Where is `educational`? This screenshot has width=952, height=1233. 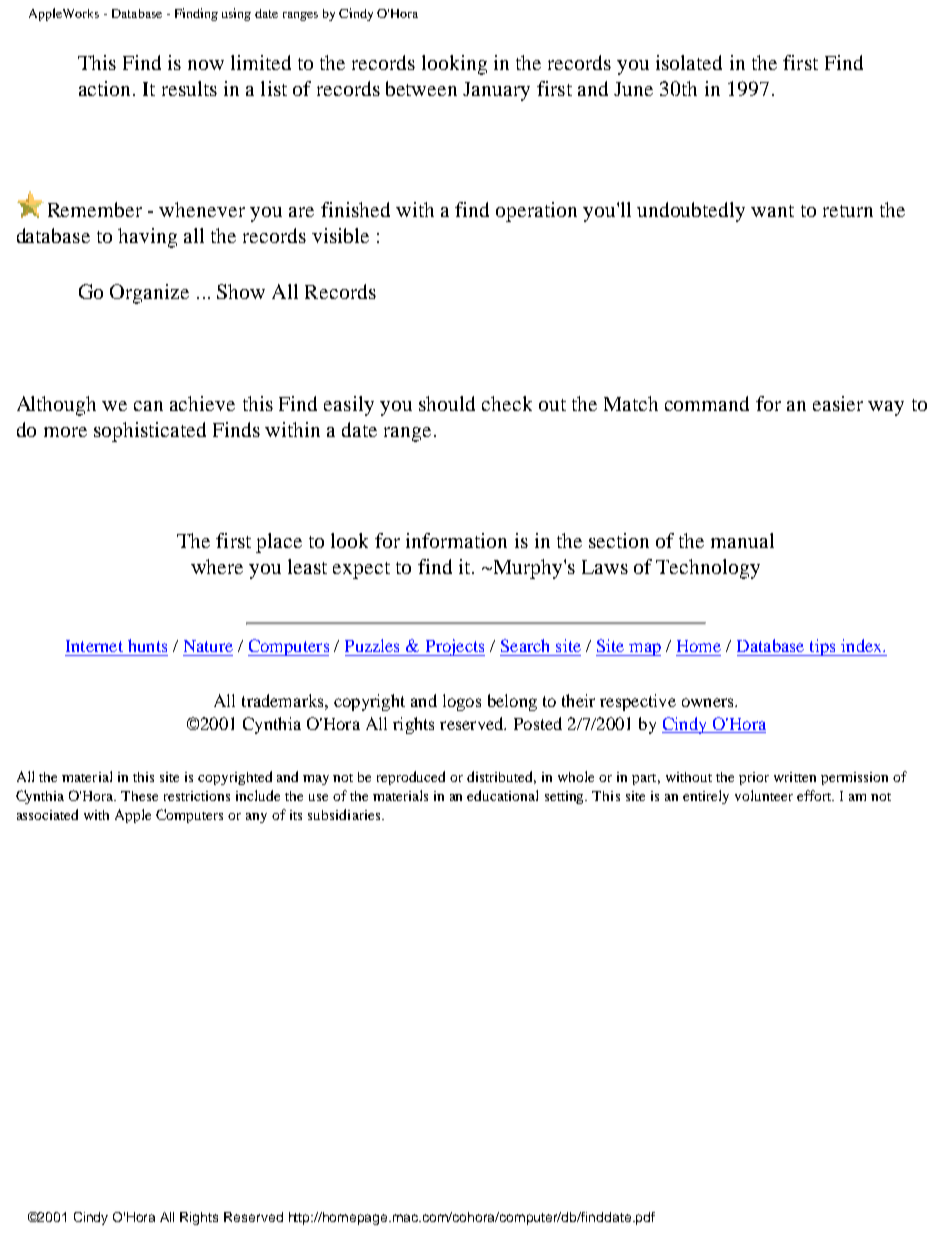 educational is located at coordinates (502, 795).
